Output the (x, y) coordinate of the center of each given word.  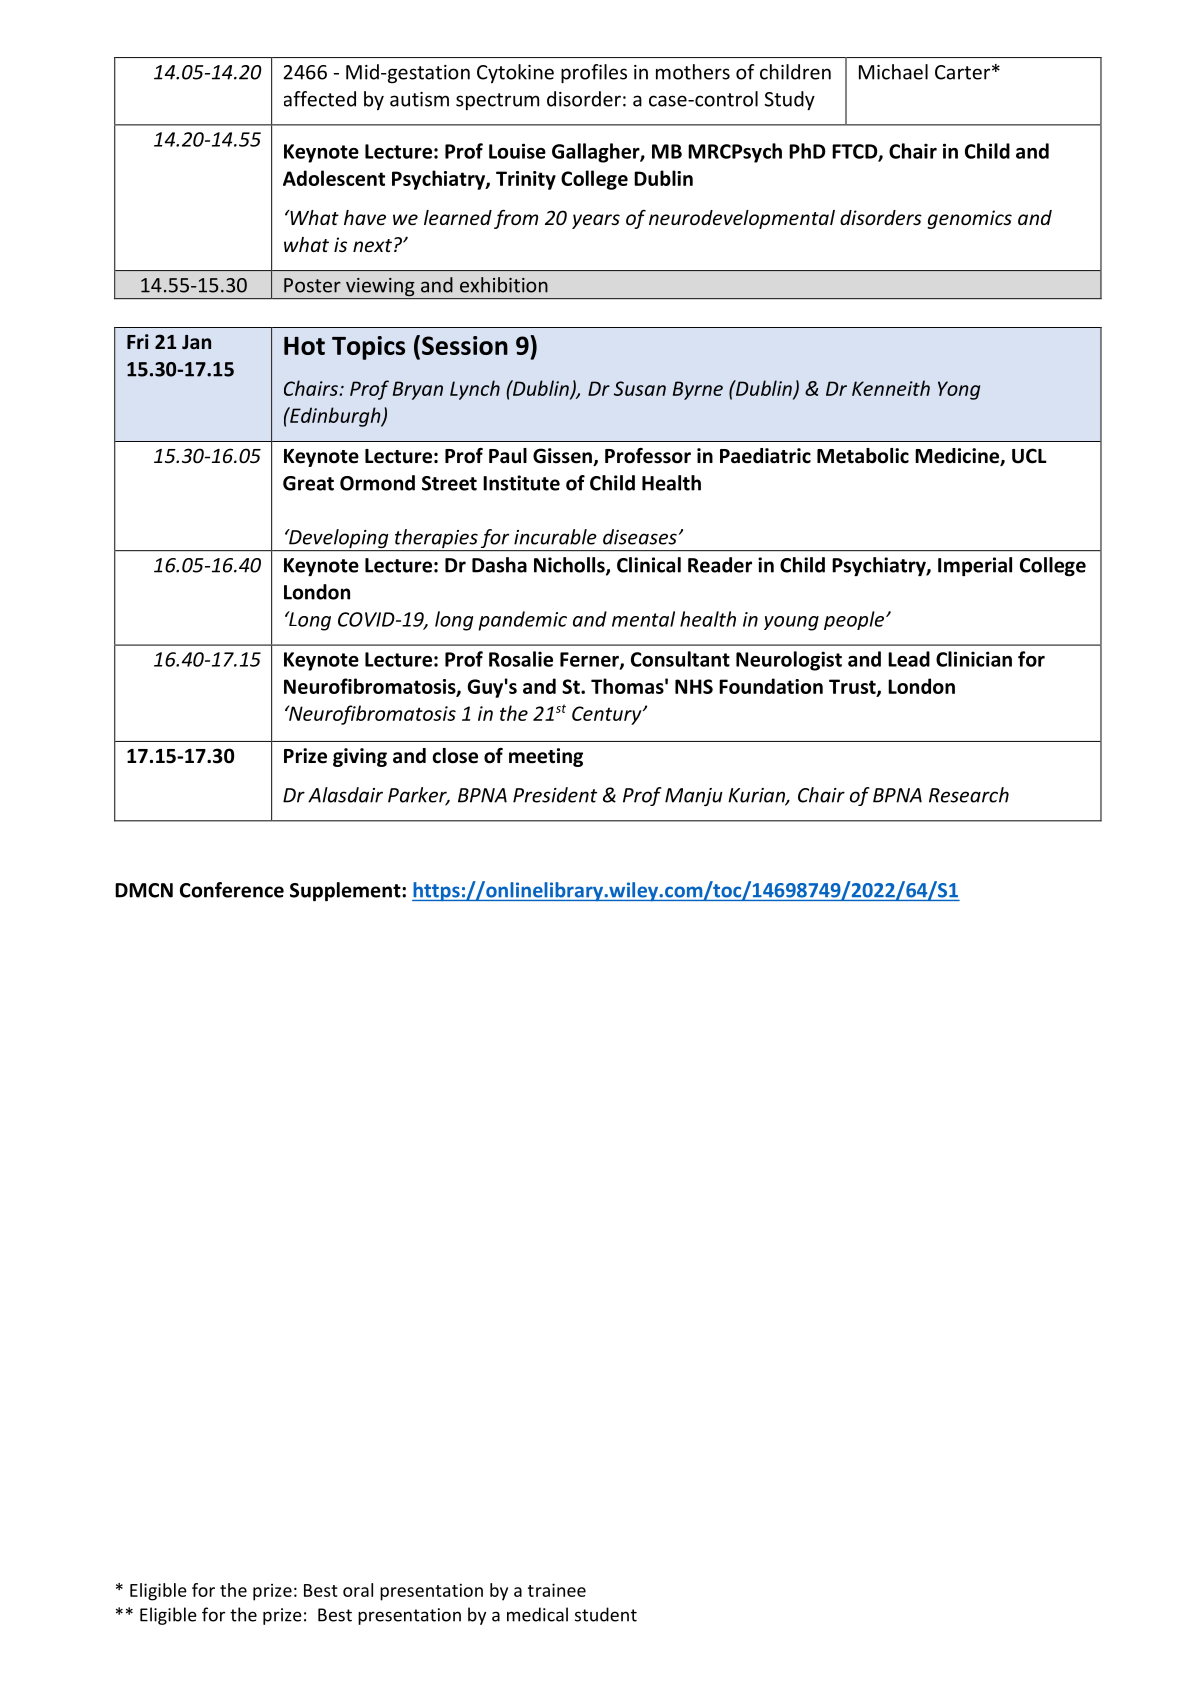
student (606, 1614)
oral (358, 1590)
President (555, 795)
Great (308, 483)
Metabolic (863, 456)
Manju (694, 797)
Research (969, 795)
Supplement (346, 892)
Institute (521, 483)
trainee (557, 1590)
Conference (232, 890)
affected (320, 99)
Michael (893, 72)
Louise (517, 151)
